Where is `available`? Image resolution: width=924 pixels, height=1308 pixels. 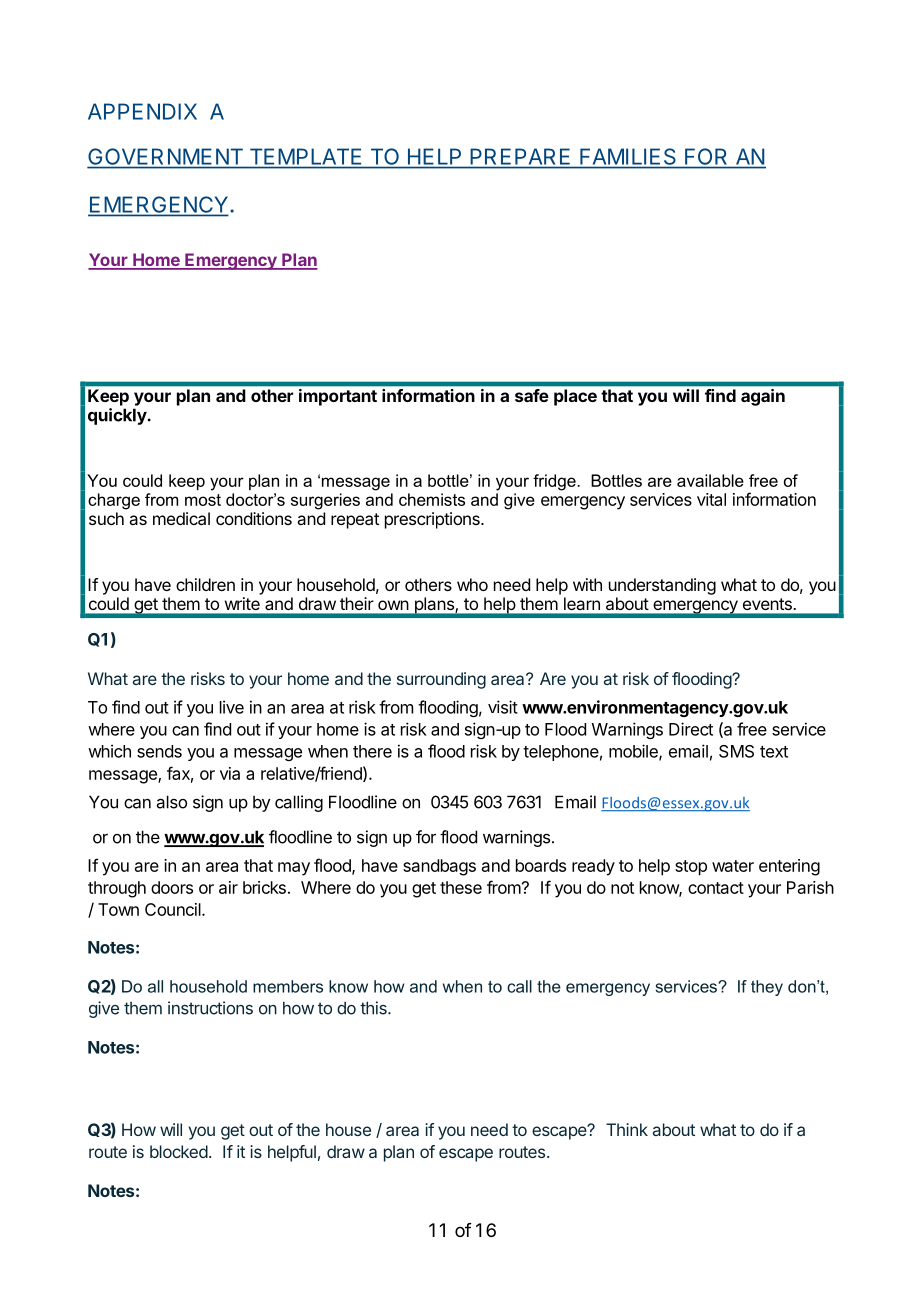 available is located at coordinates (710, 480).
